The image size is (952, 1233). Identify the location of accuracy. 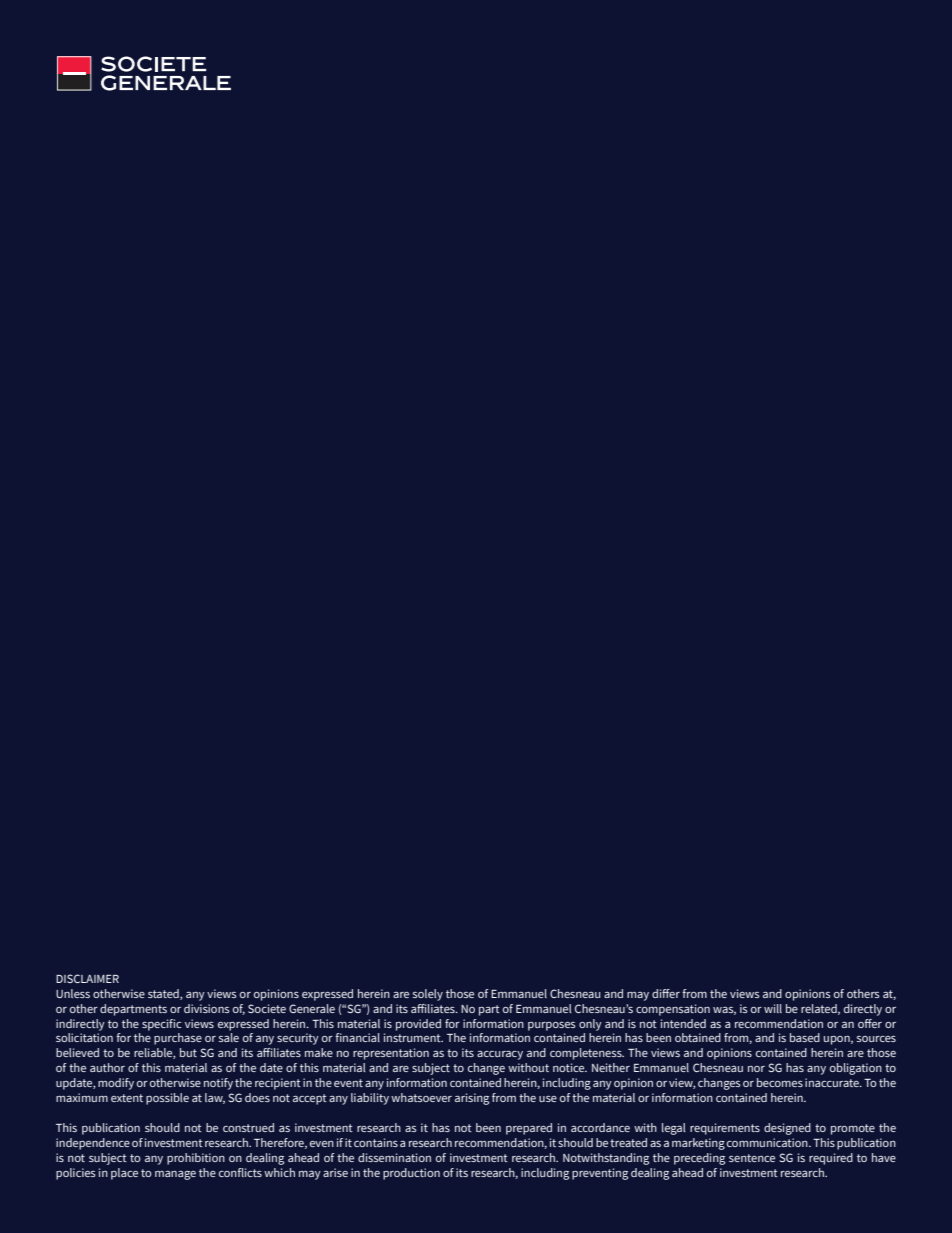
(500, 1055).
